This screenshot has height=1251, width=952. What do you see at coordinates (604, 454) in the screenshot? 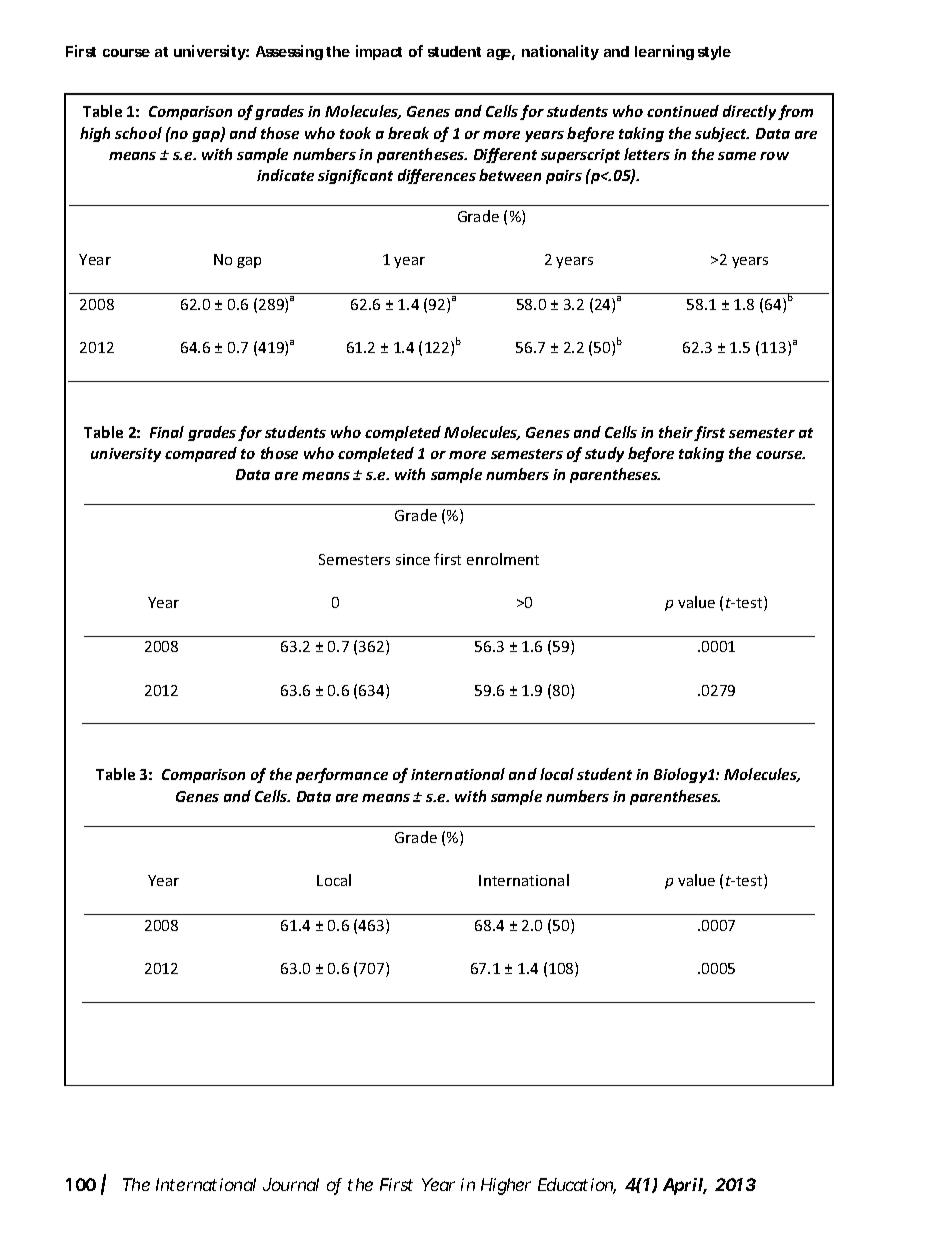
I see `study` at bounding box center [604, 454].
